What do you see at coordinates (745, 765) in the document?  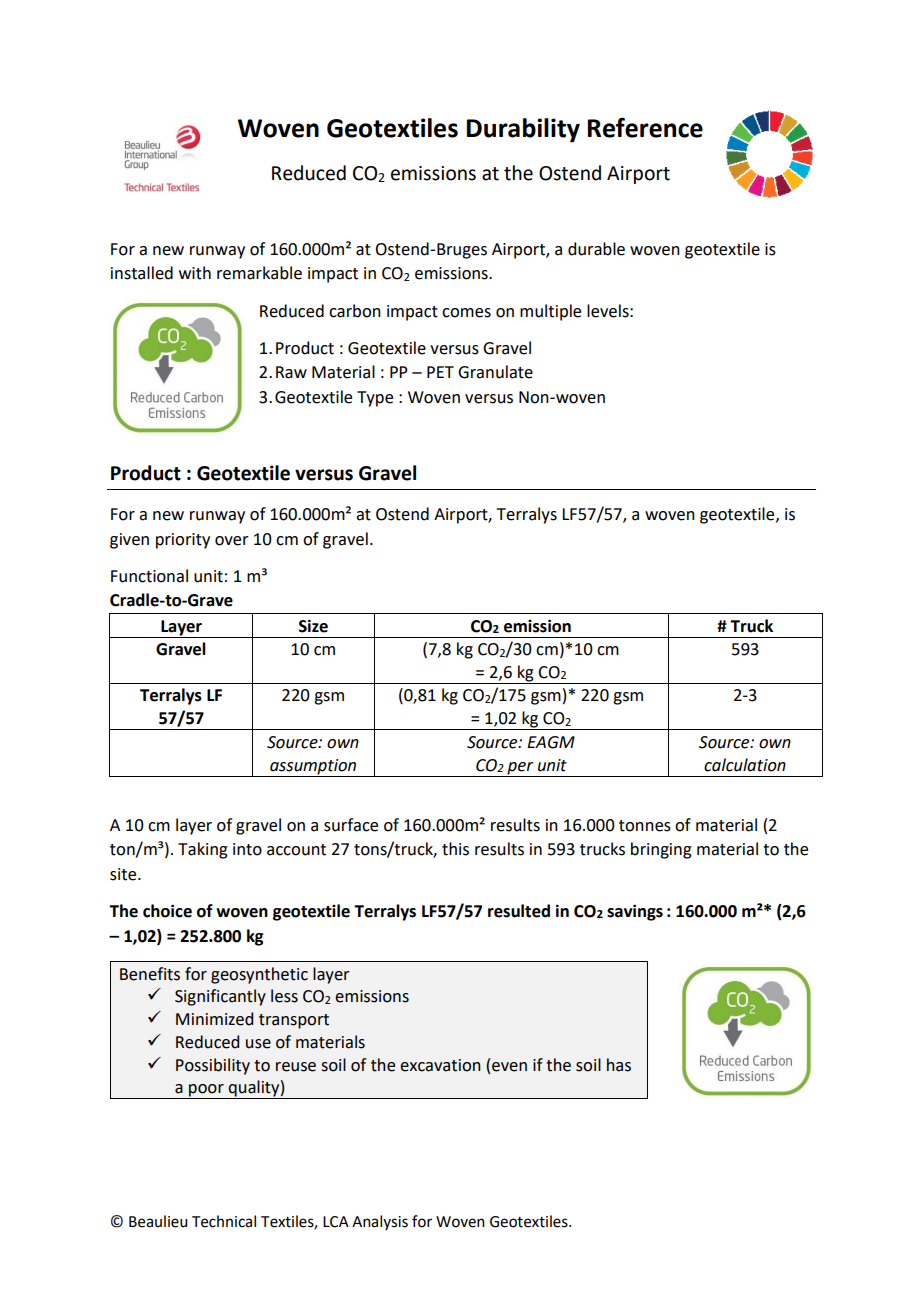 I see `calculation` at bounding box center [745, 765].
